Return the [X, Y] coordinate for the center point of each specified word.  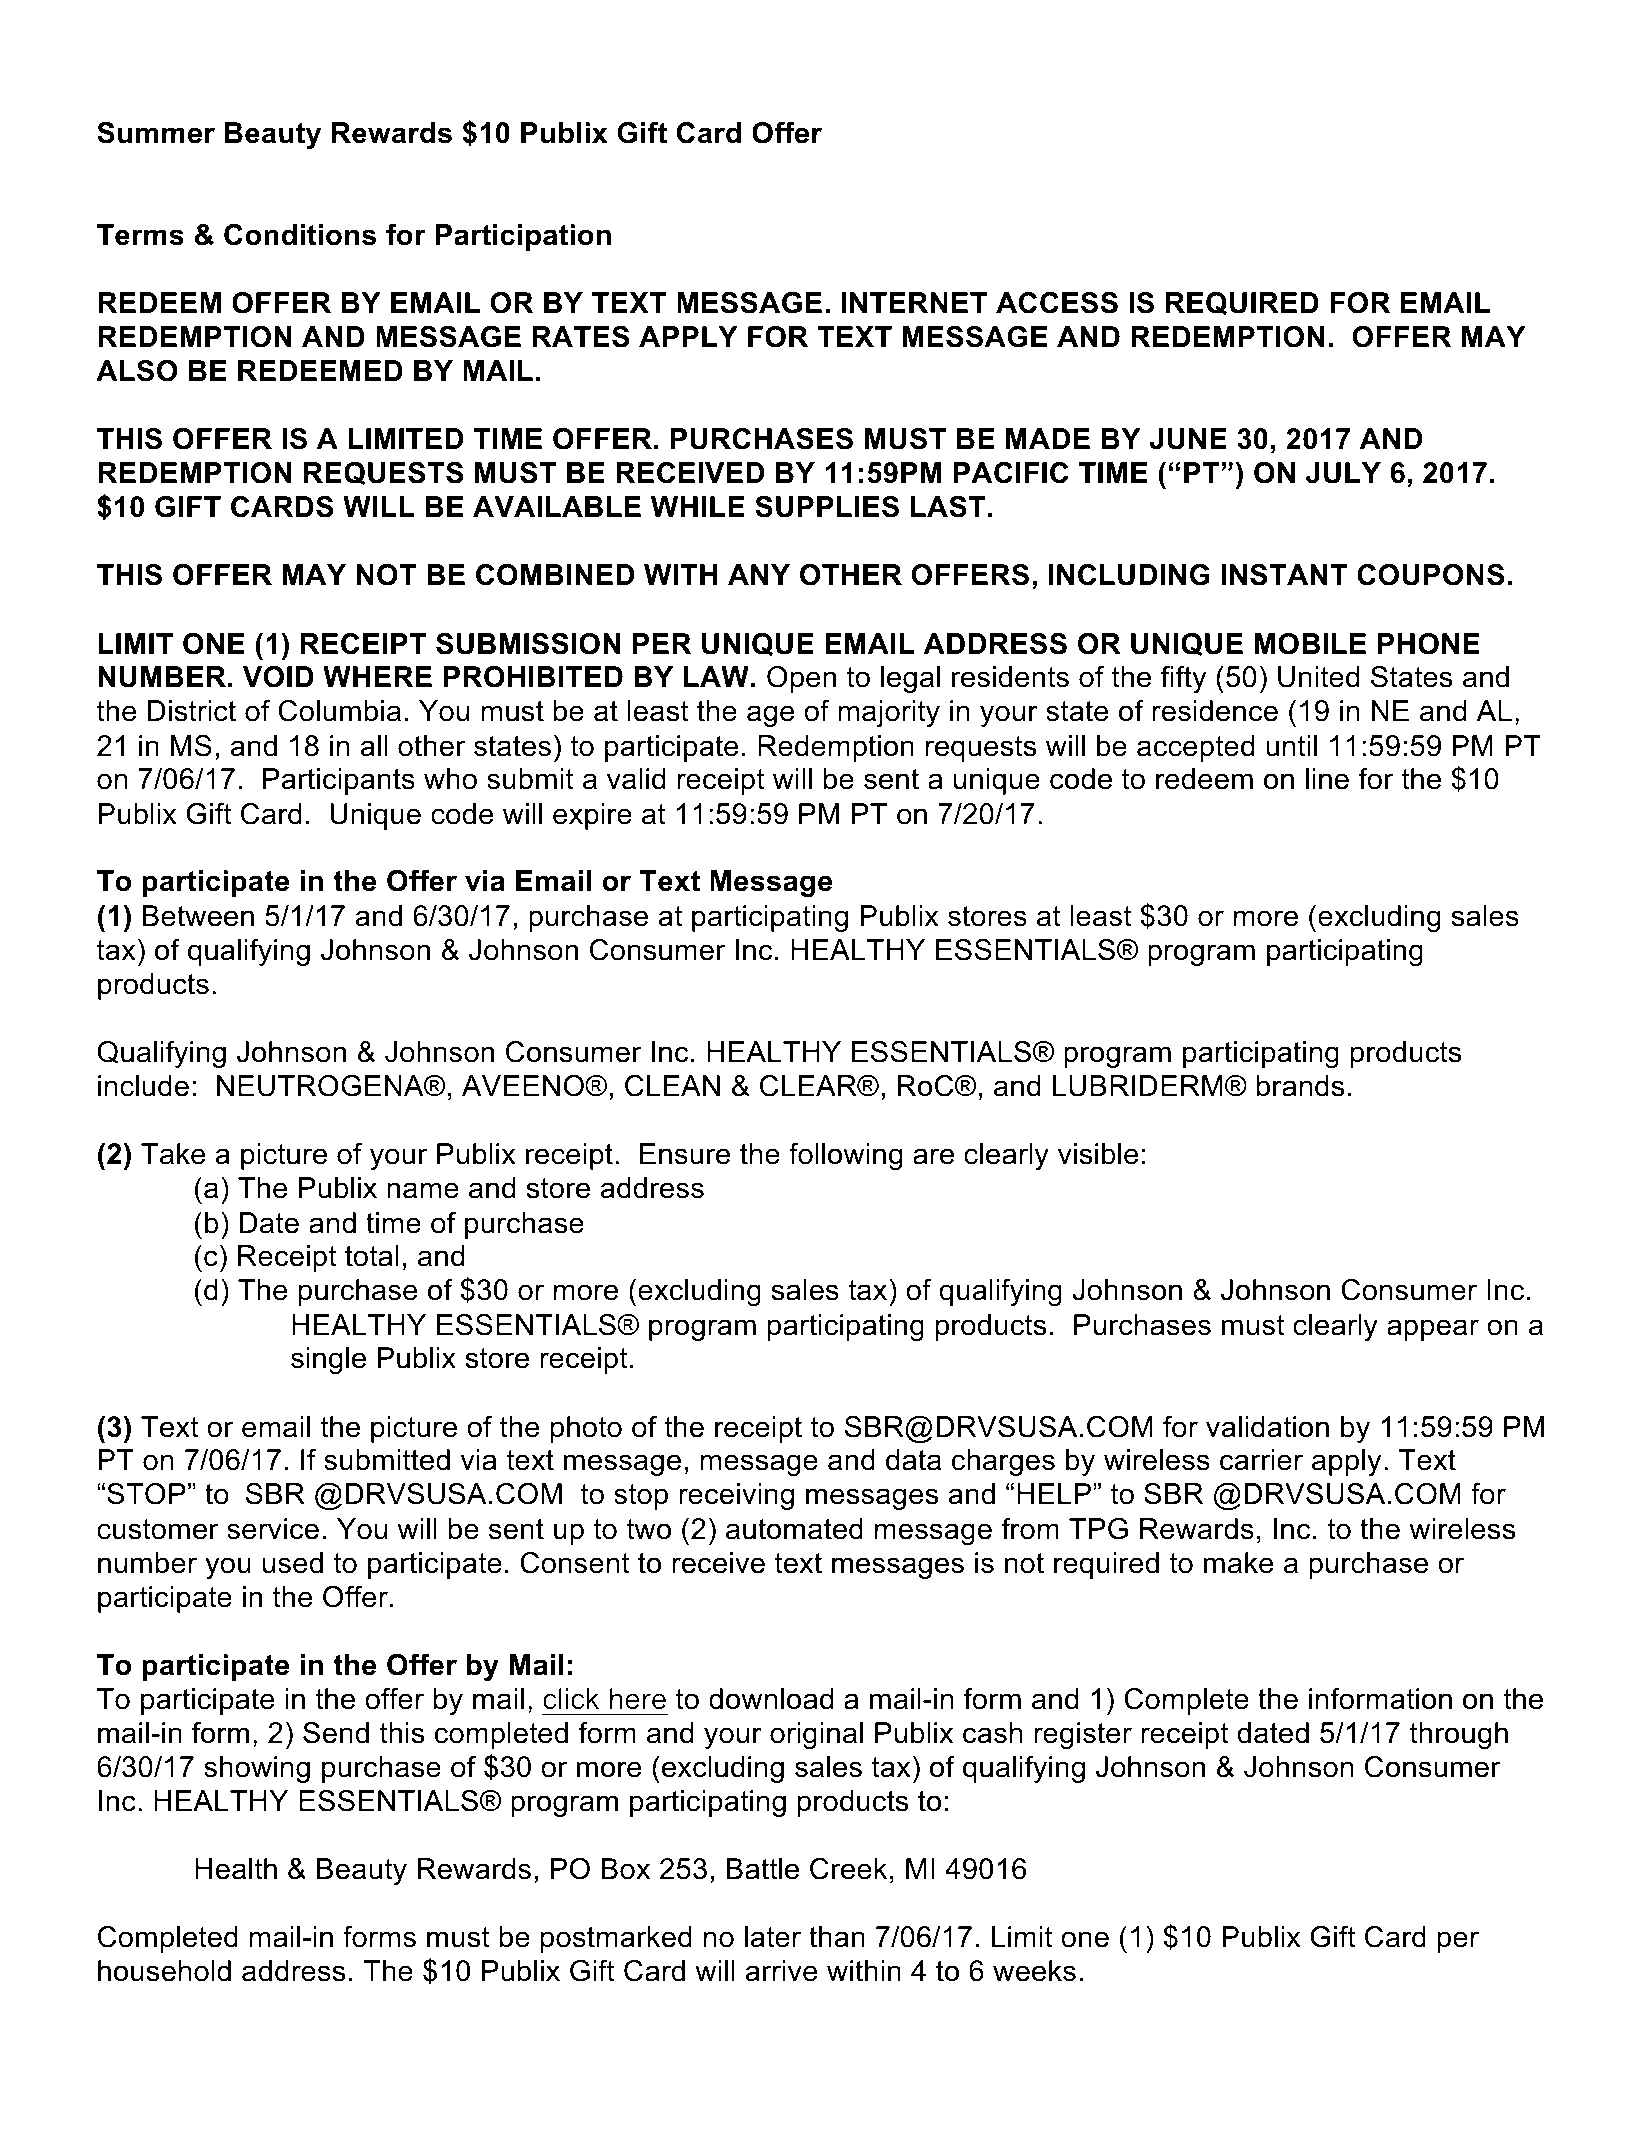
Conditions [300, 235]
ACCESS [1057, 303]
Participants [339, 781]
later [773, 1937]
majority [889, 713]
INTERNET [914, 302]
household [164, 1971]
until [1291, 746]
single [328, 1360]
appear [1433, 1330]
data [913, 1460]
